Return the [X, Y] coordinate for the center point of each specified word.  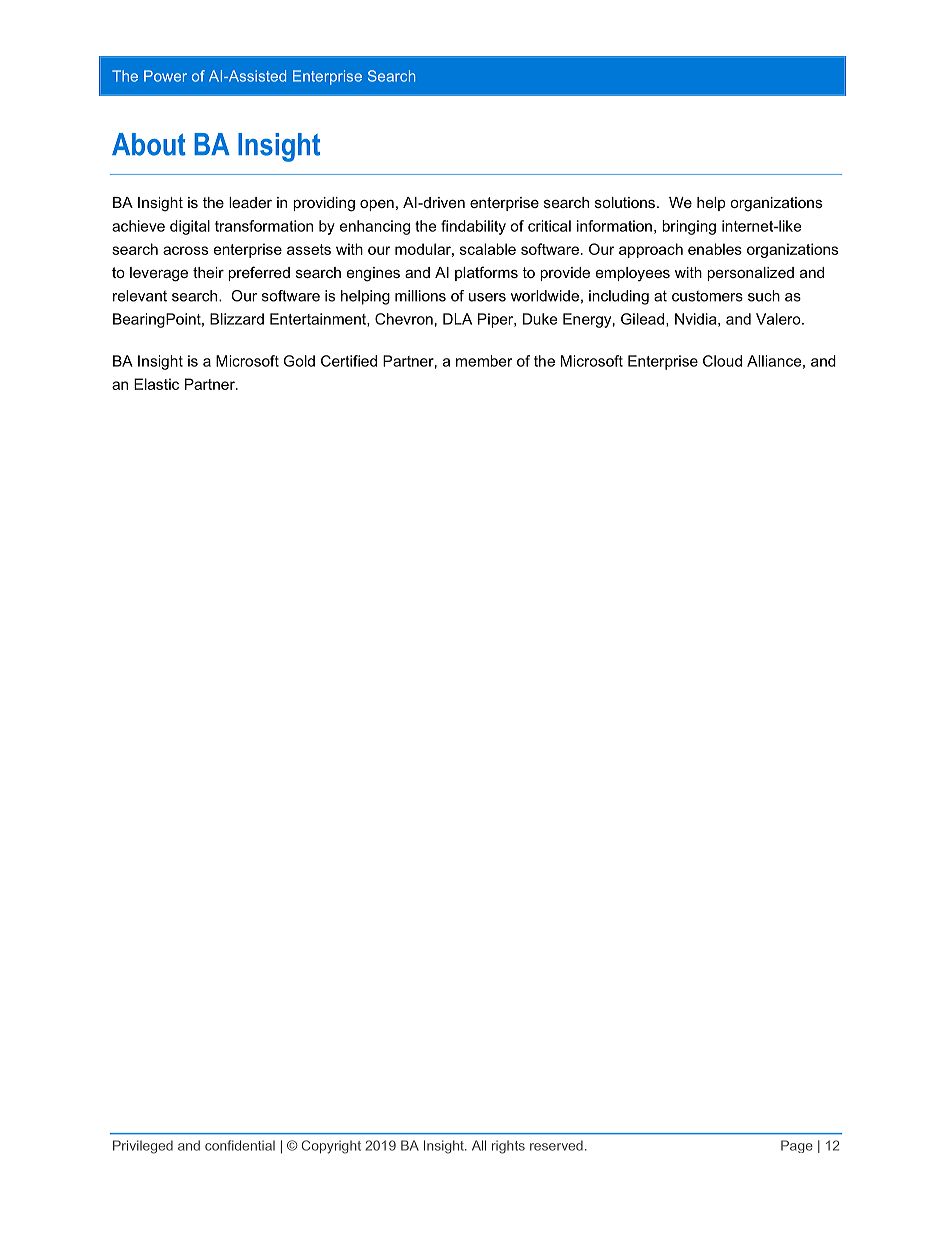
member [484, 361]
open [377, 205]
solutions [625, 202]
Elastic [156, 384]
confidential [240, 1145]
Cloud [722, 361]
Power [165, 76]
